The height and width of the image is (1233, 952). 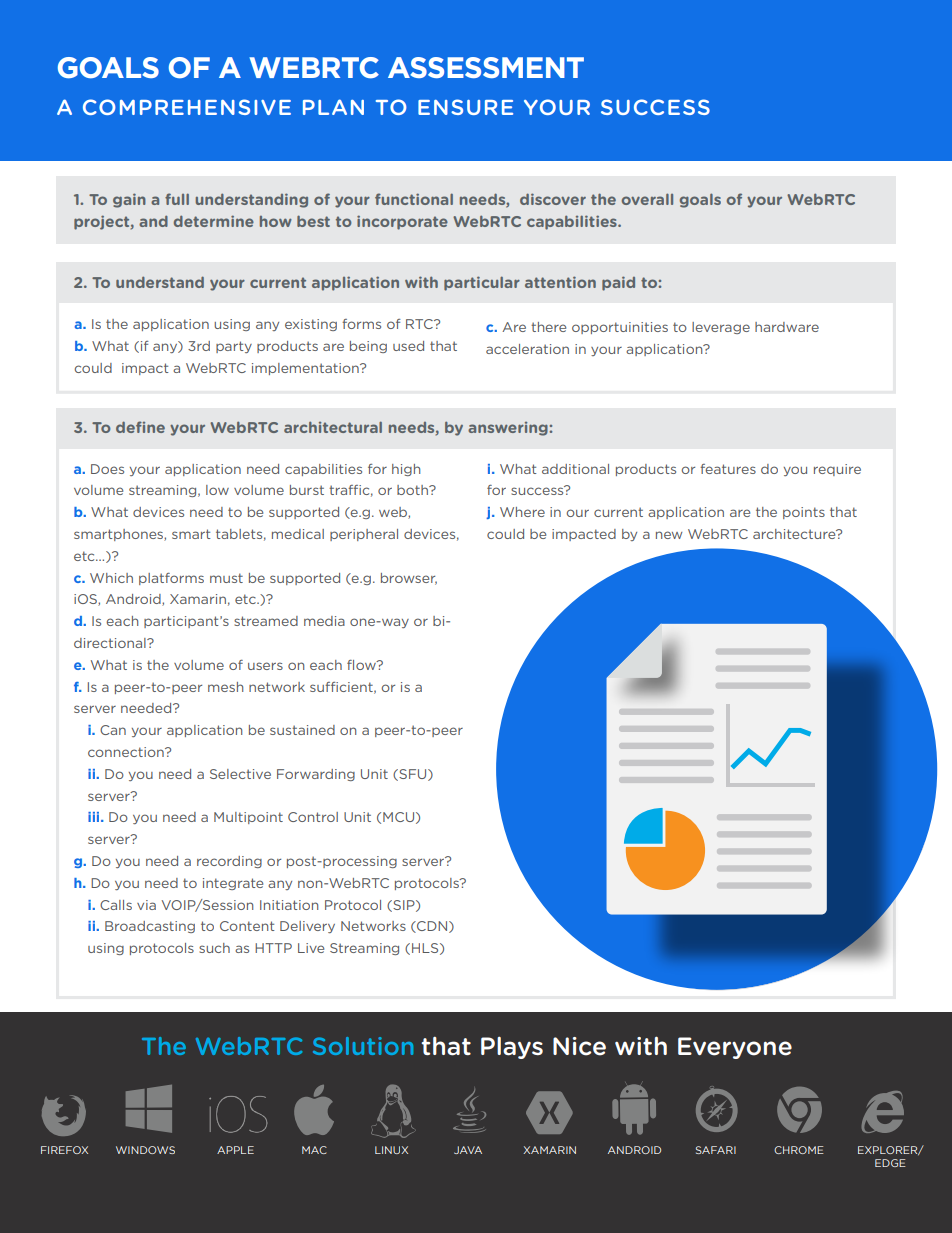 What do you see at coordinates (468, 1150) in the image?
I see `JAVA` at bounding box center [468, 1150].
